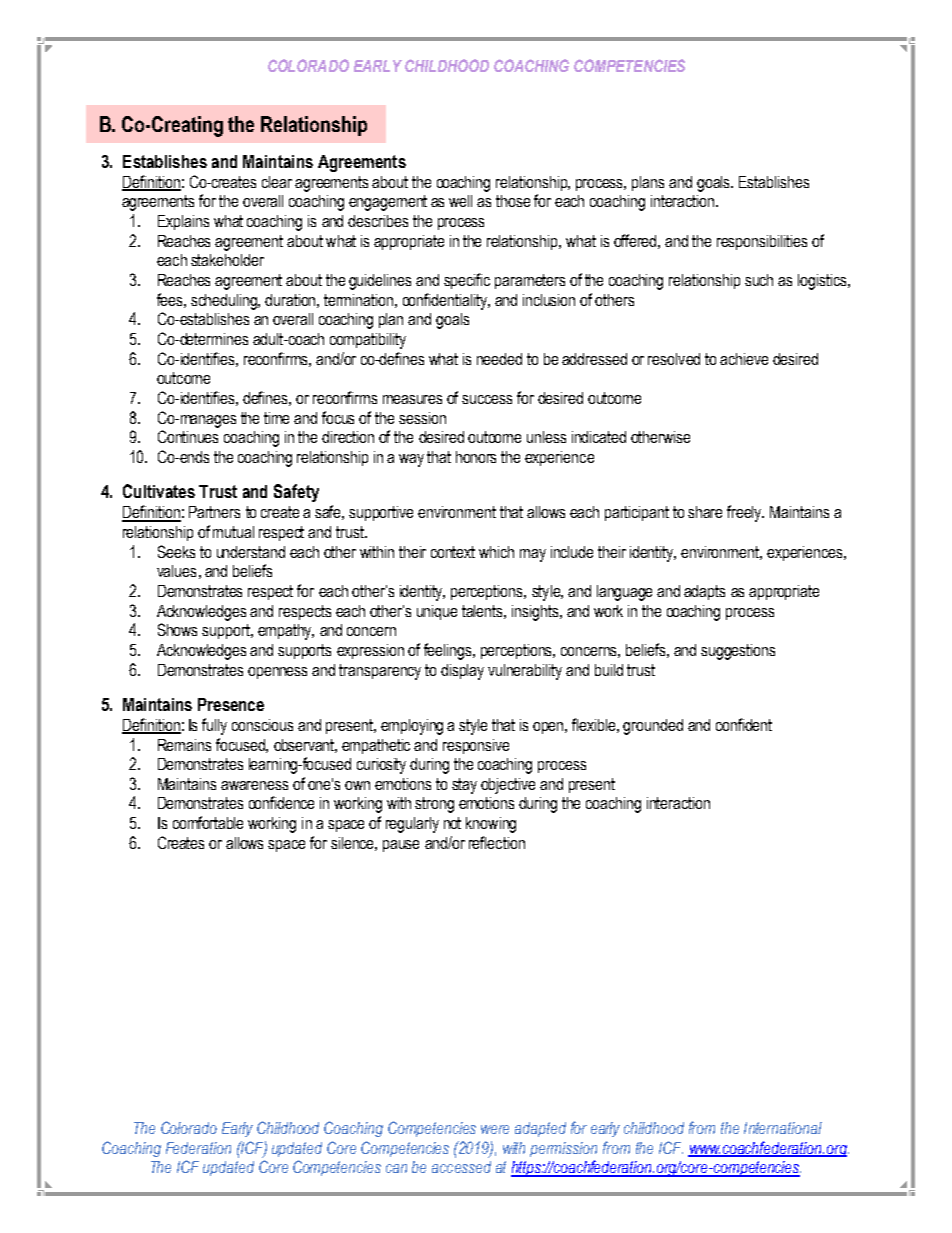  What do you see at coordinates (513, 201) in the screenshot?
I see `those` at bounding box center [513, 201].
